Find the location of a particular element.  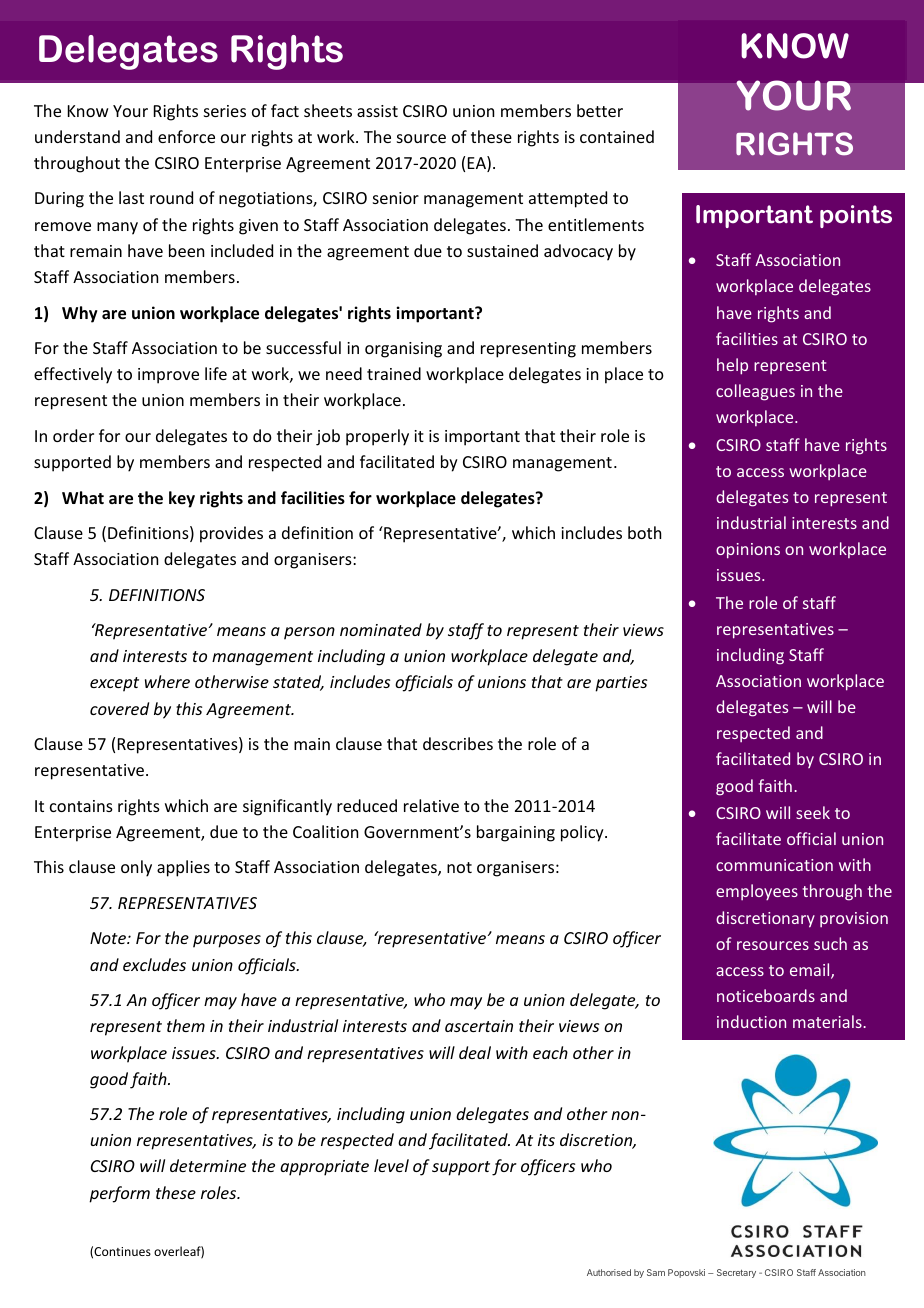

parties is located at coordinates (621, 684).
